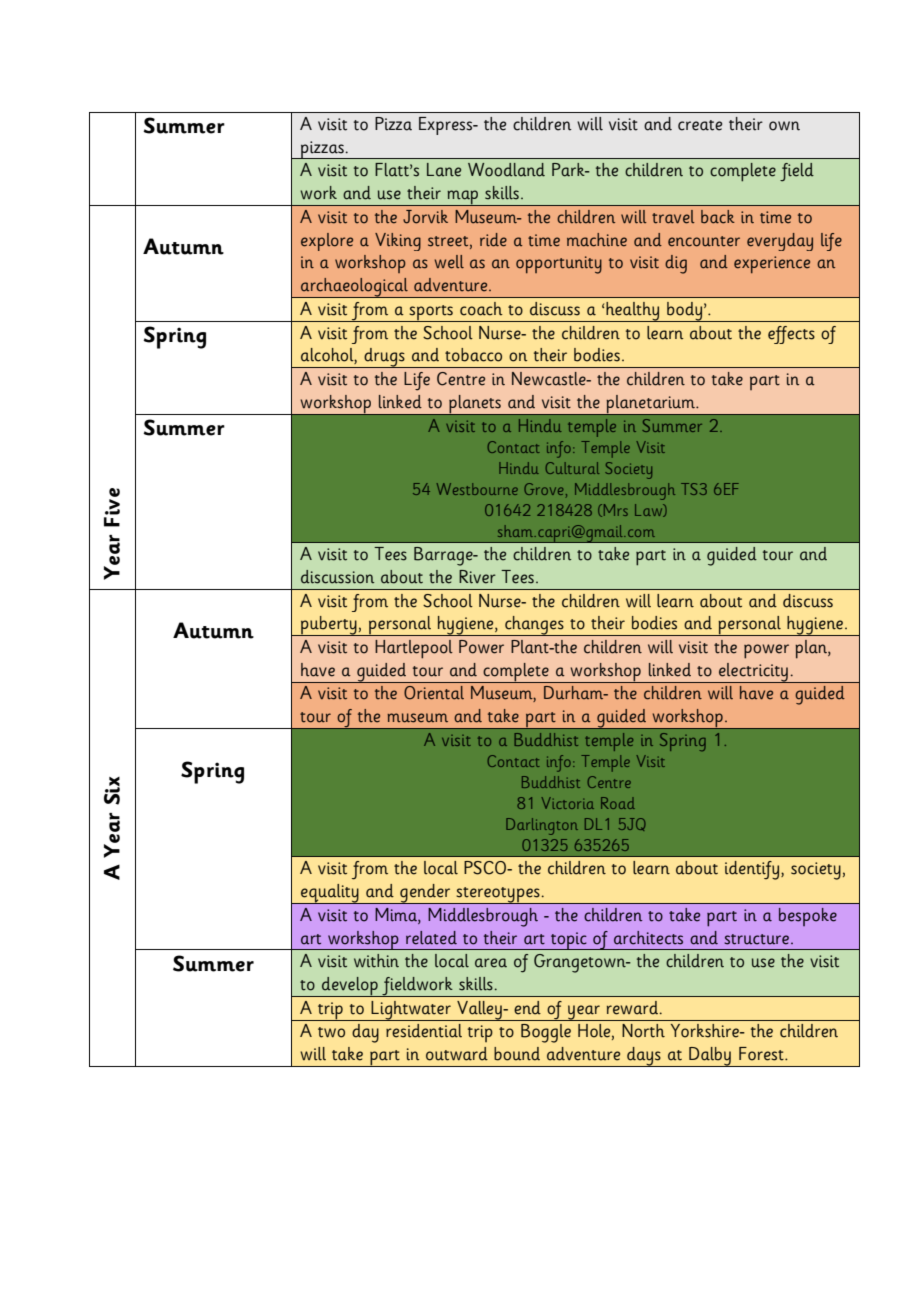 The width and height of the page is (924, 1308). Describe the element at coordinates (633, 312) in the page. I see `healthy` at that location.
